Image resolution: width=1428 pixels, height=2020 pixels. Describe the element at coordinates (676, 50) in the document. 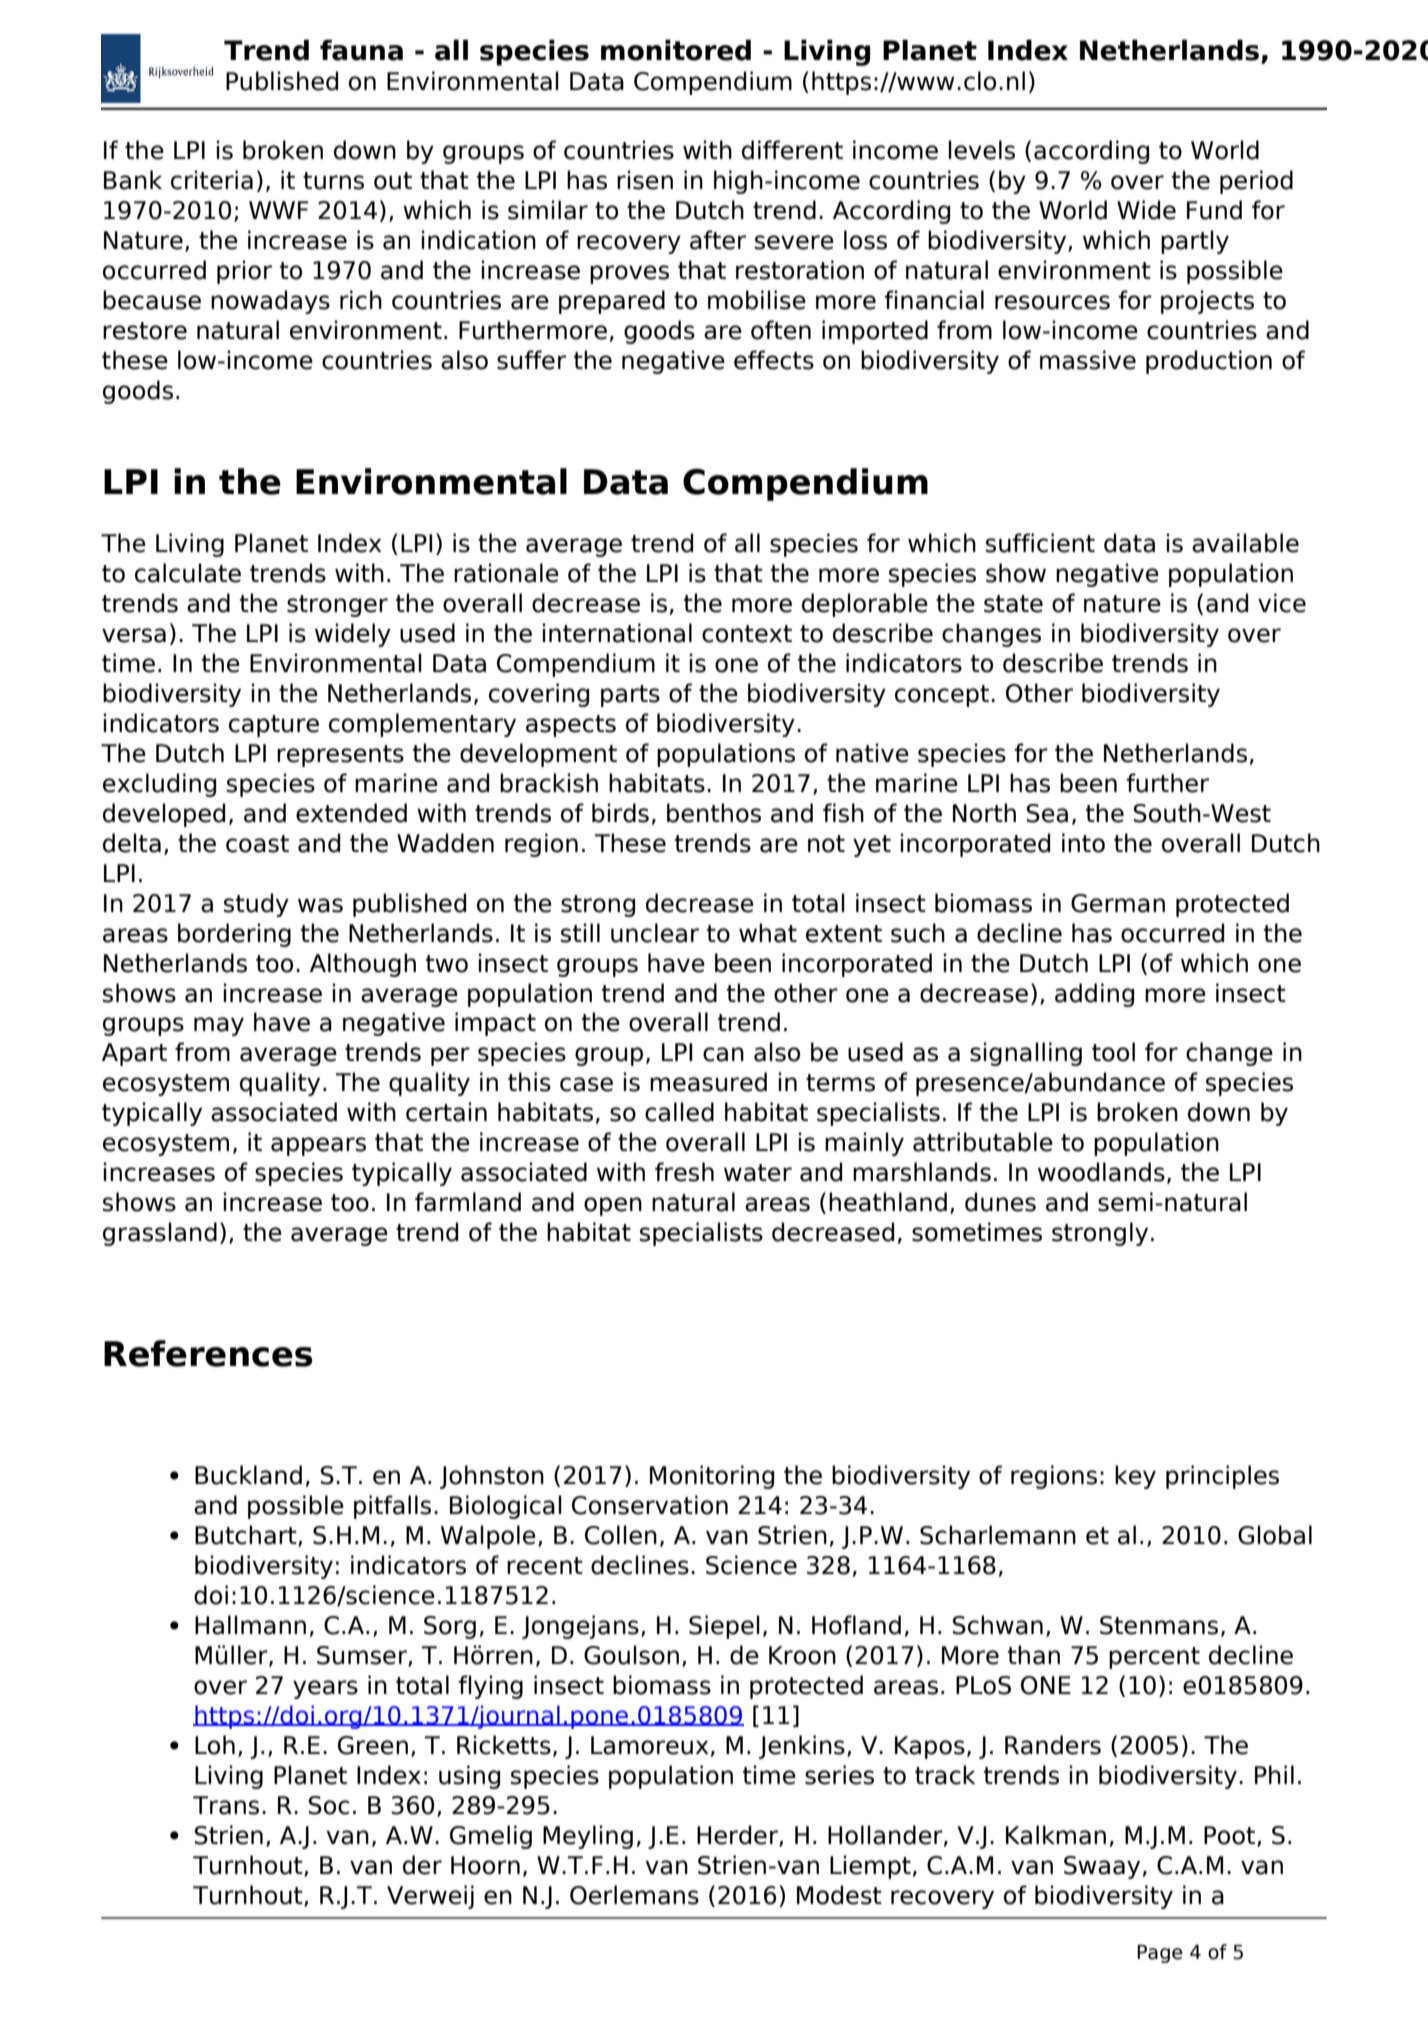

I see `monitored` at that location.
